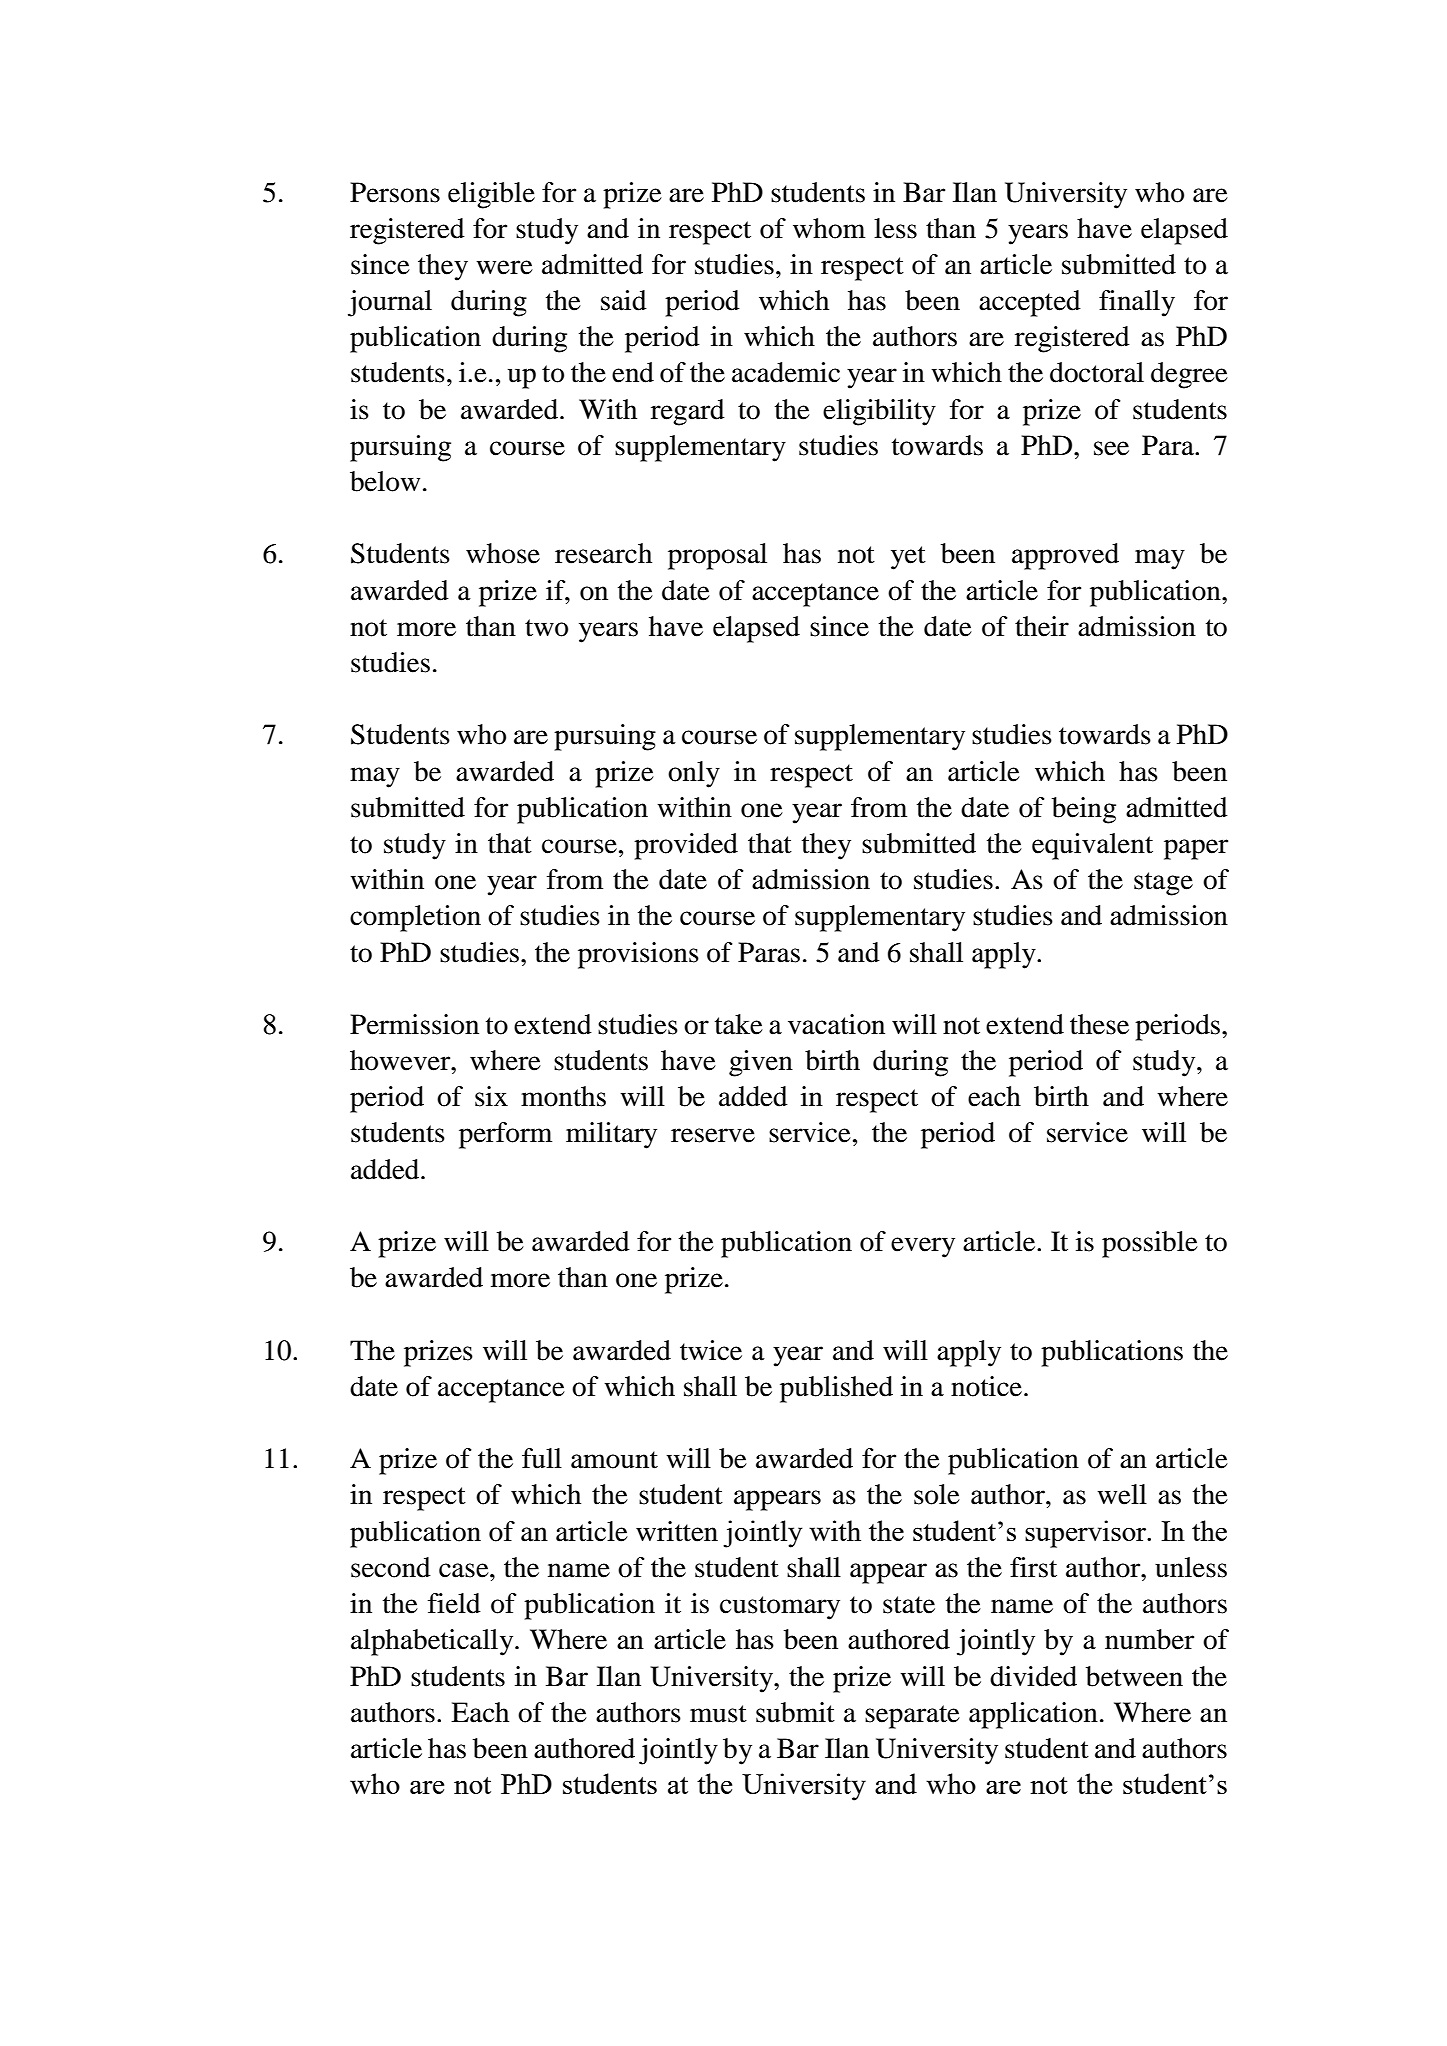 Image resolution: width=1447 pixels, height=2046 pixels. Describe the element at coordinates (836, 1024) in the image. I see `vacation` at that location.
